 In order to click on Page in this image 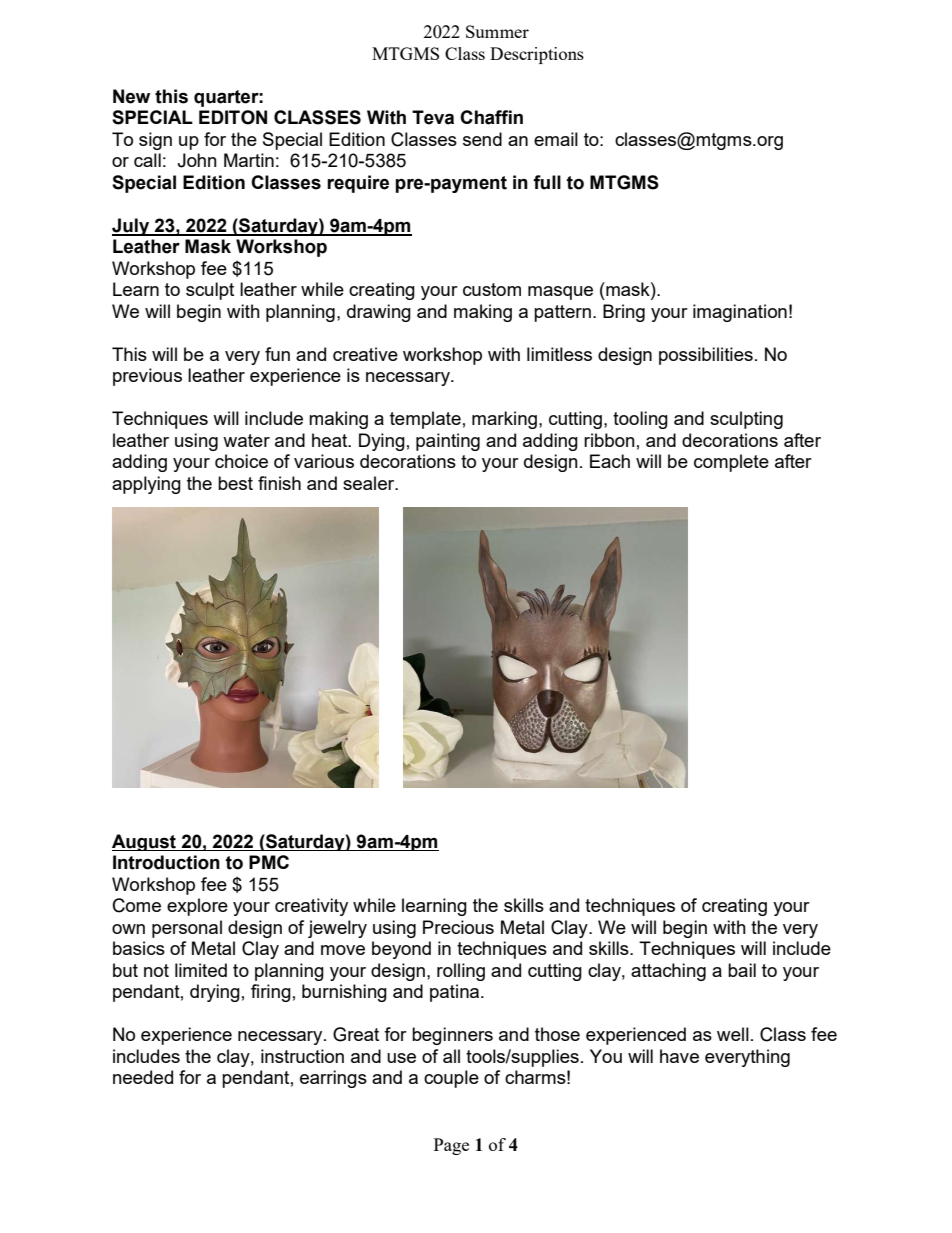, I will do `click(451, 1146)`.
